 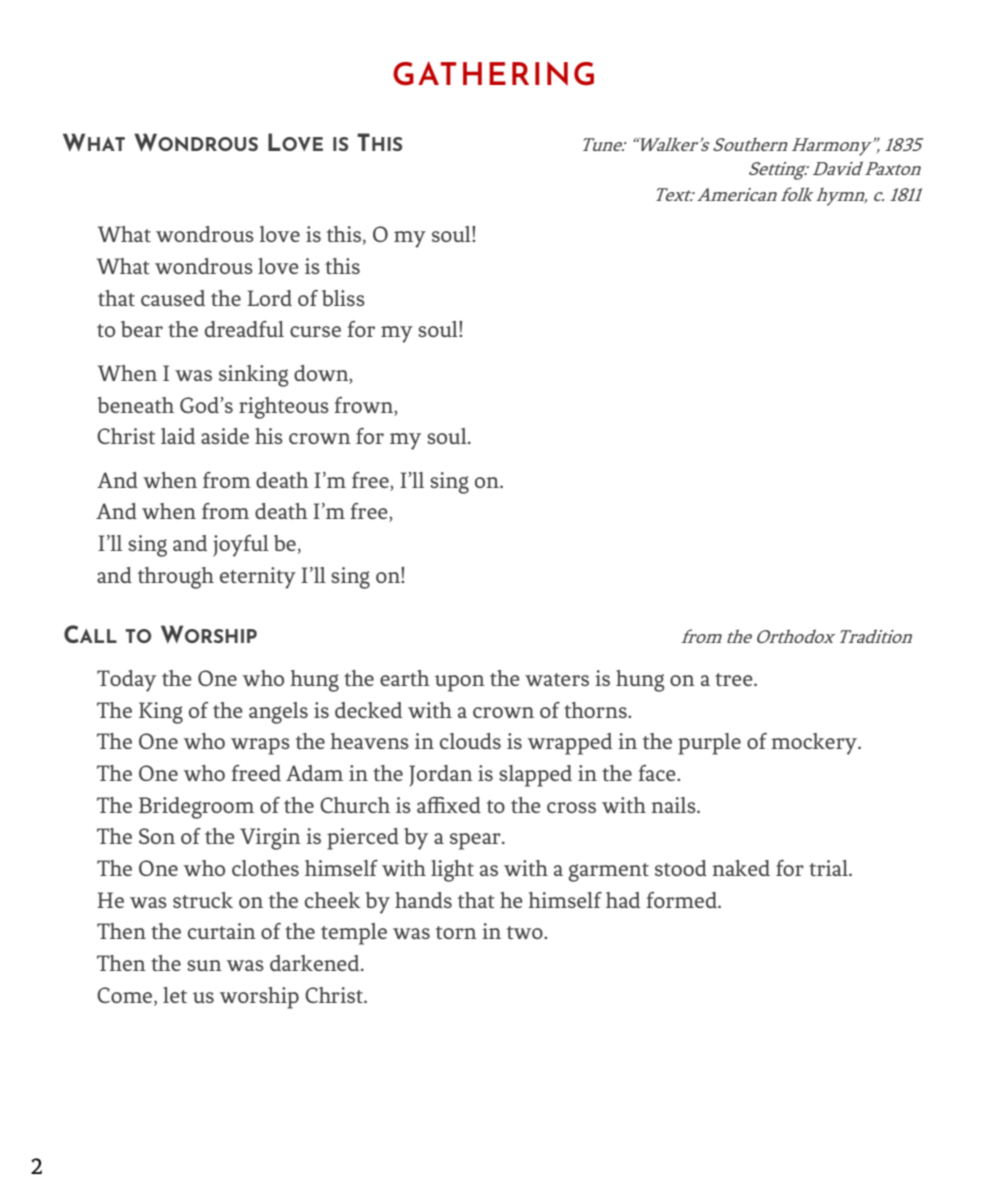 What do you see at coordinates (260, 746) in the page?
I see `wraps` at bounding box center [260, 746].
